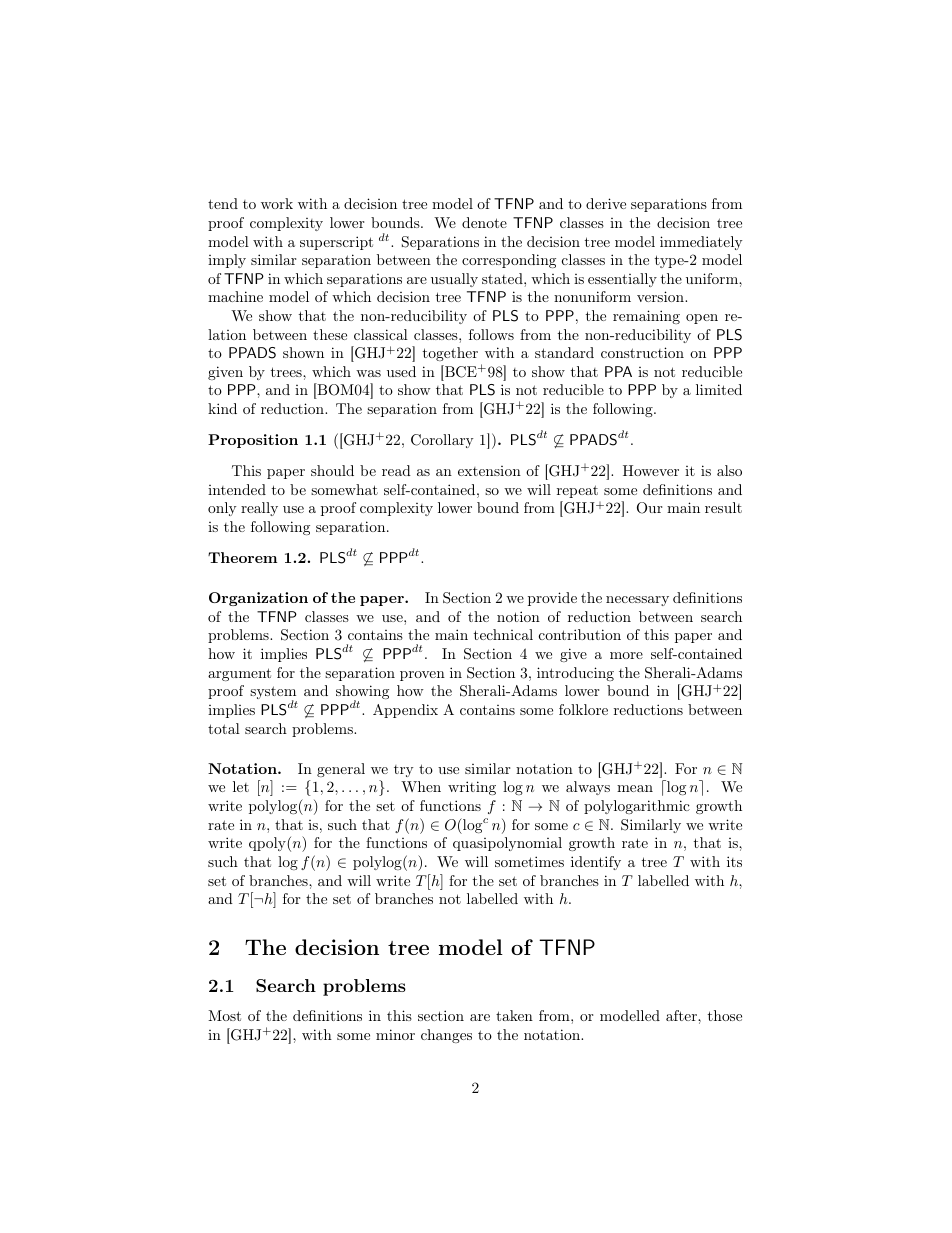  I want to click on Organization, so click(258, 599).
